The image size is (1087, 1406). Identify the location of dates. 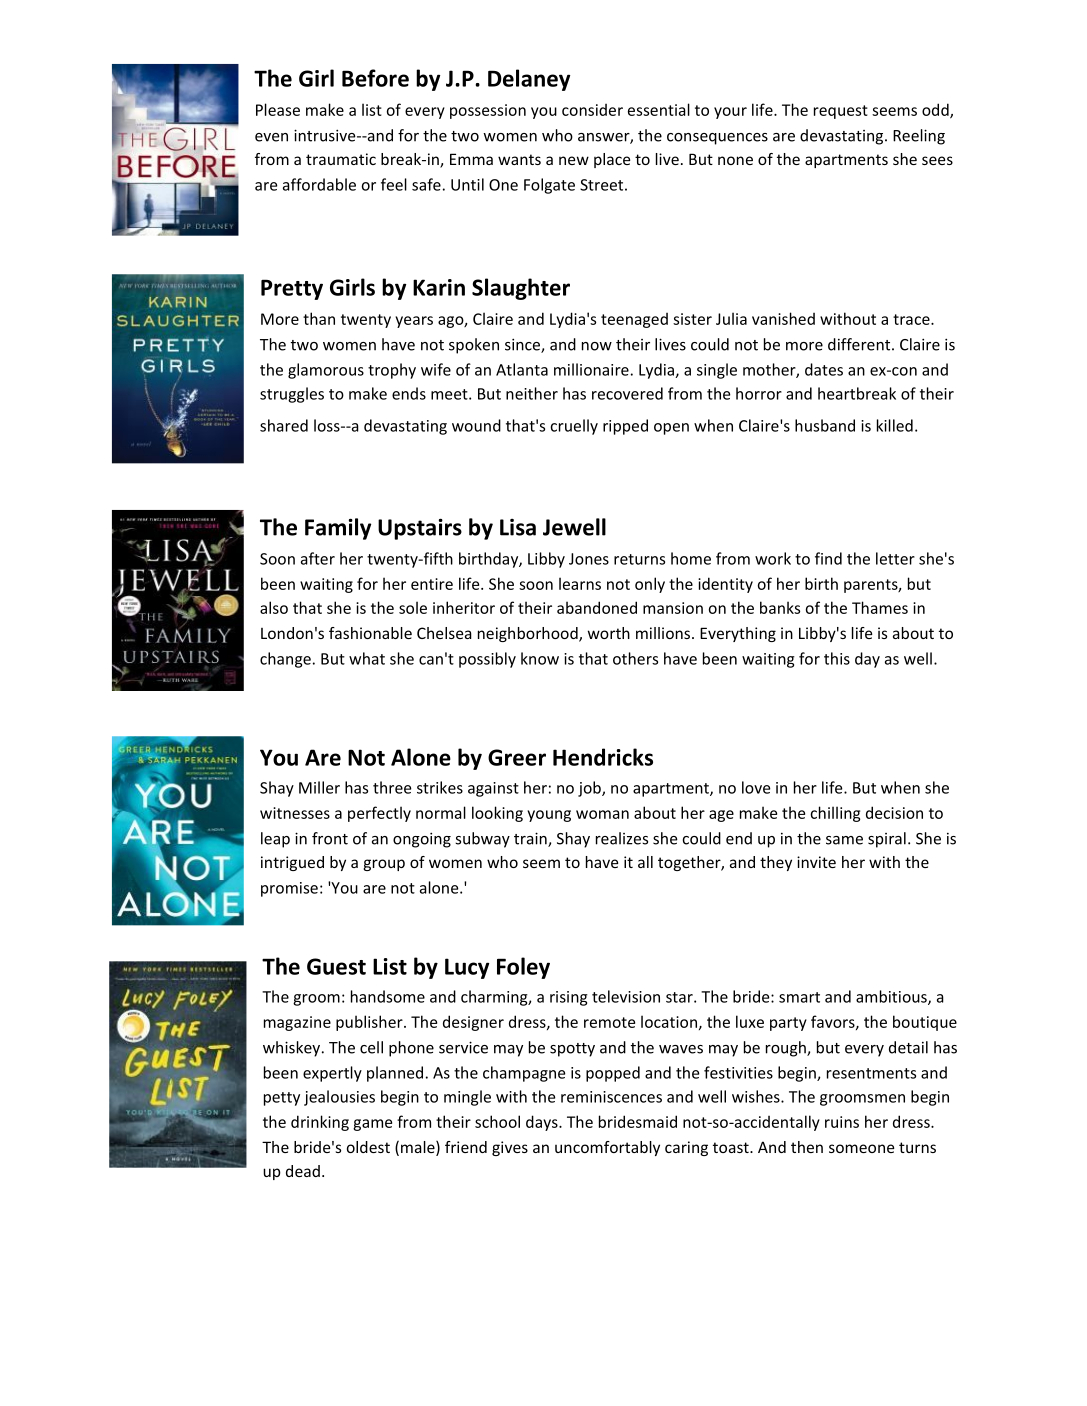
(824, 369).
